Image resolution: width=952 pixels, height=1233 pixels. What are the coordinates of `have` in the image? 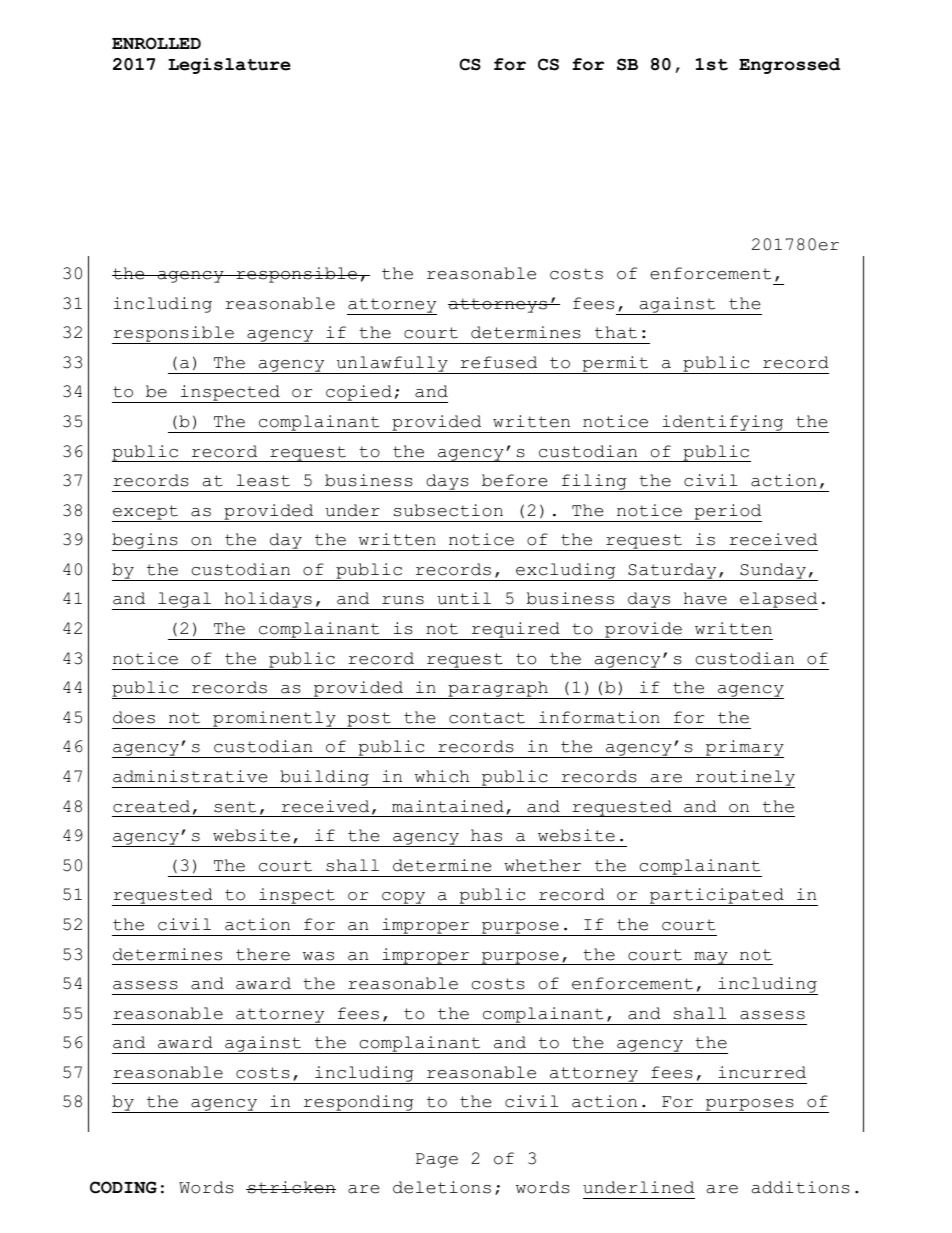 It's located at (705, 598).
